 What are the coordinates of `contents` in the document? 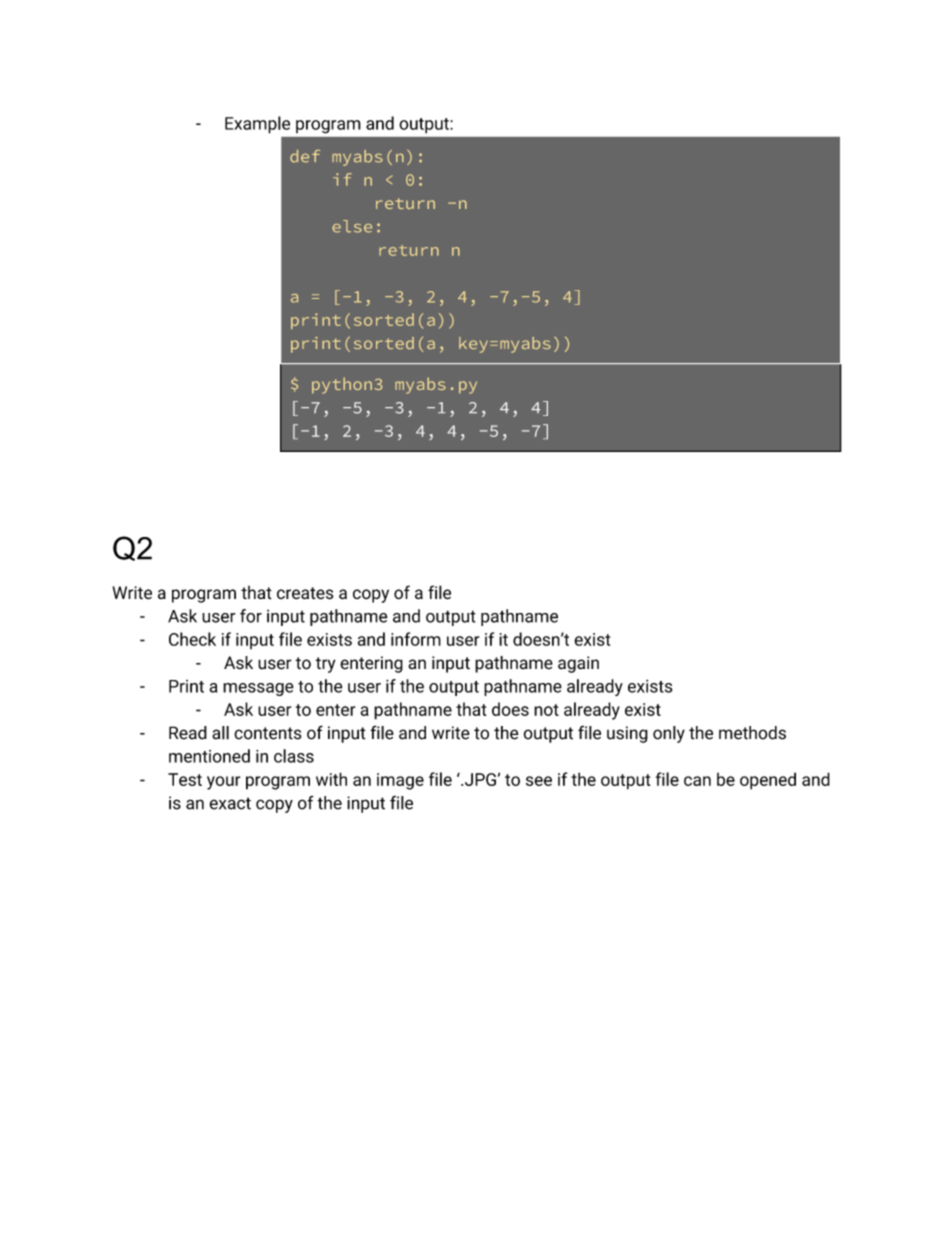 It's located at (268, 733).
